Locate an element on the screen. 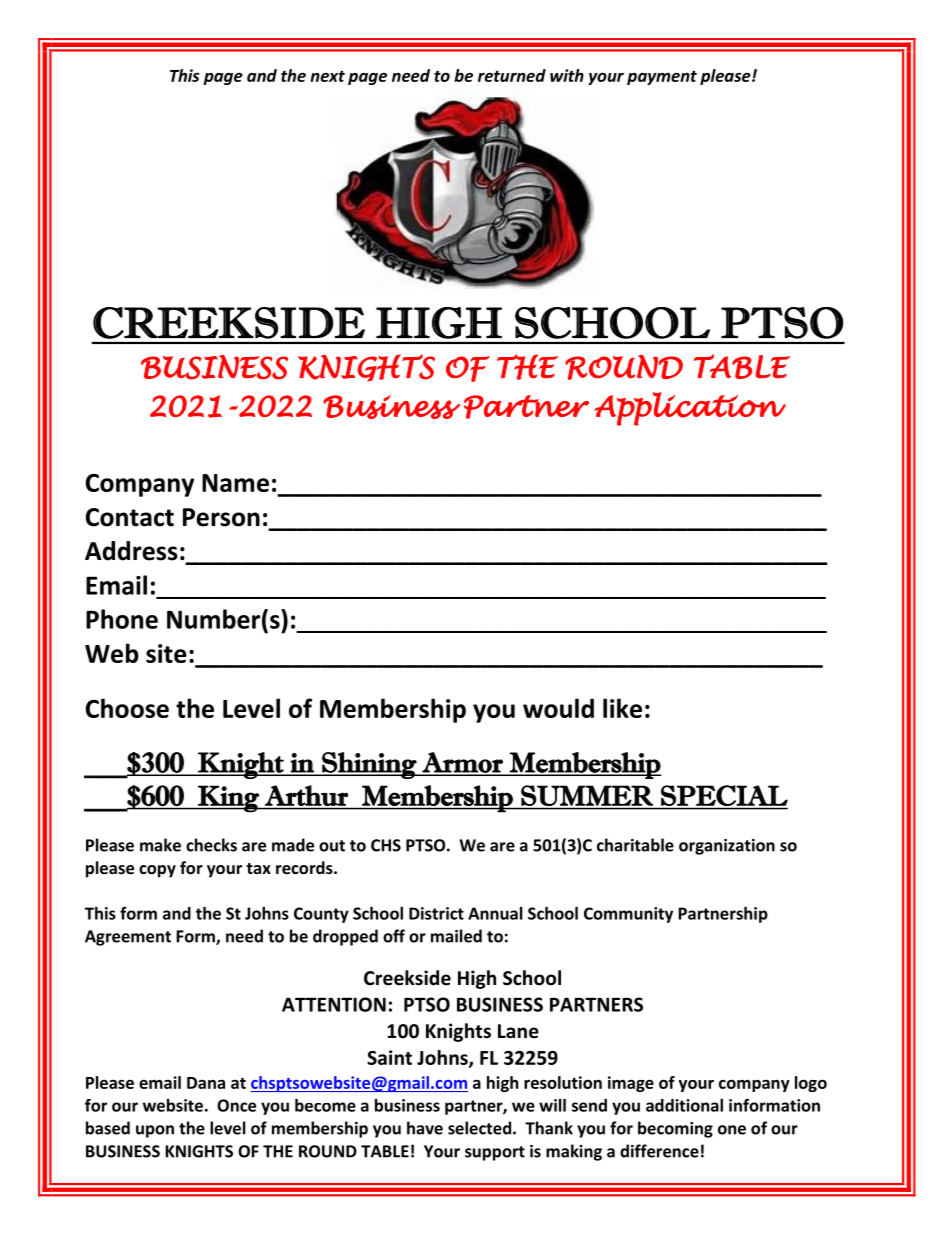 The width and height of the screenshot is (952, 1233). additional is located at coordinates (684, 1105).
